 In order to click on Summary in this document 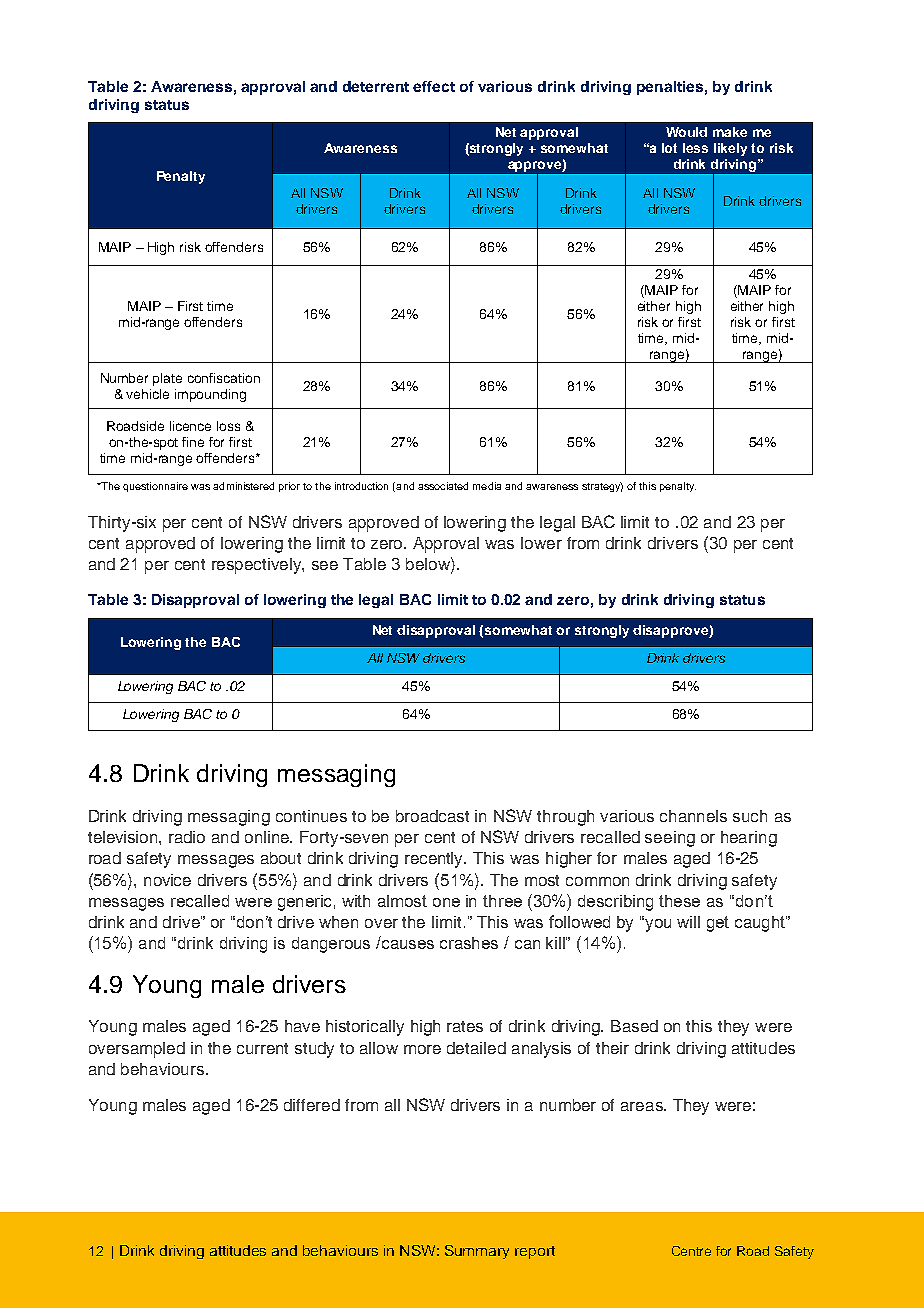, I will do `click(477, 1252)`.
